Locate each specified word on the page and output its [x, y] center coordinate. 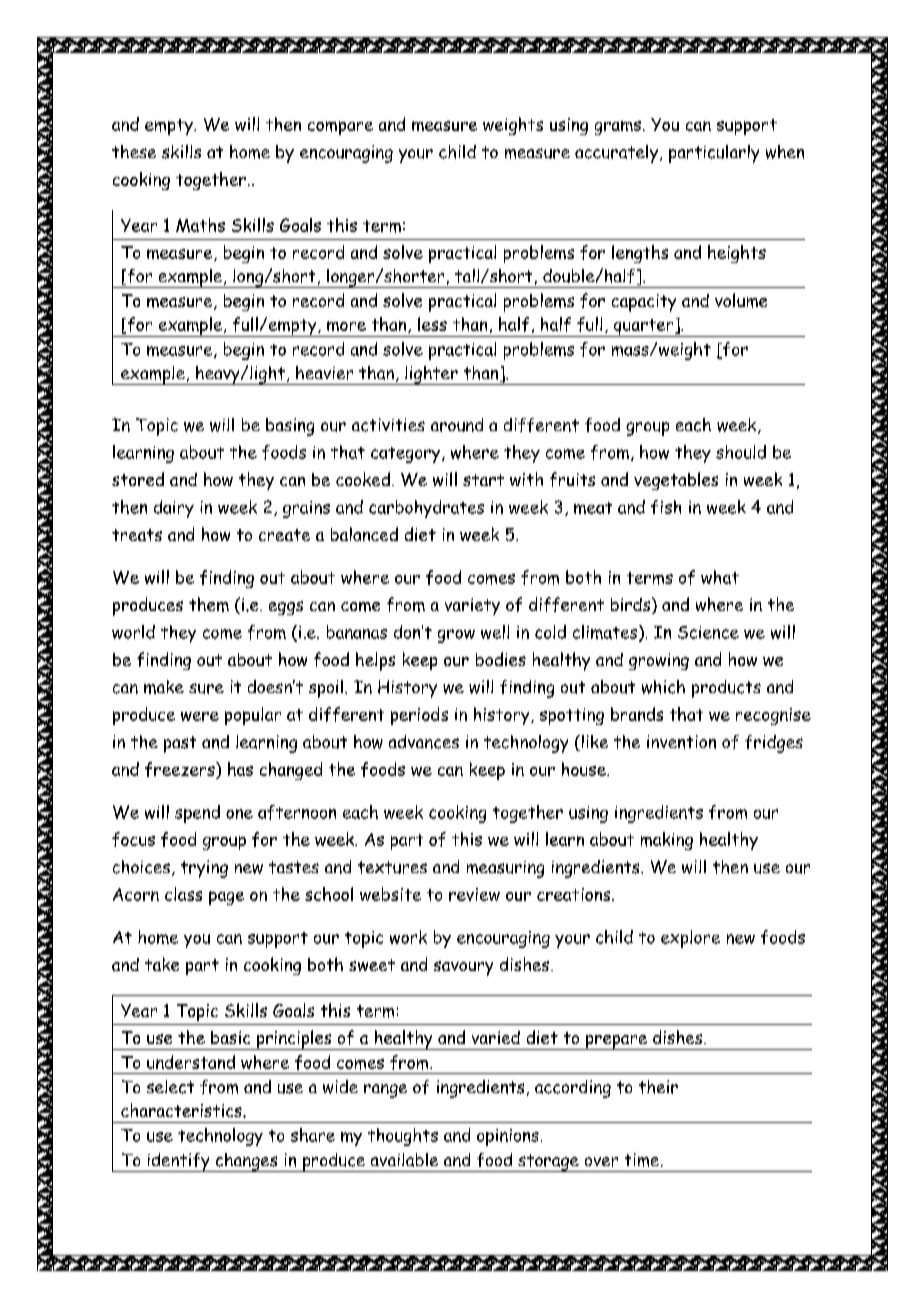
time [643, 1160]
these [134, 151]
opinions [508, 1137]
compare [340, 128]
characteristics [182, 1110]
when [785, 152]
